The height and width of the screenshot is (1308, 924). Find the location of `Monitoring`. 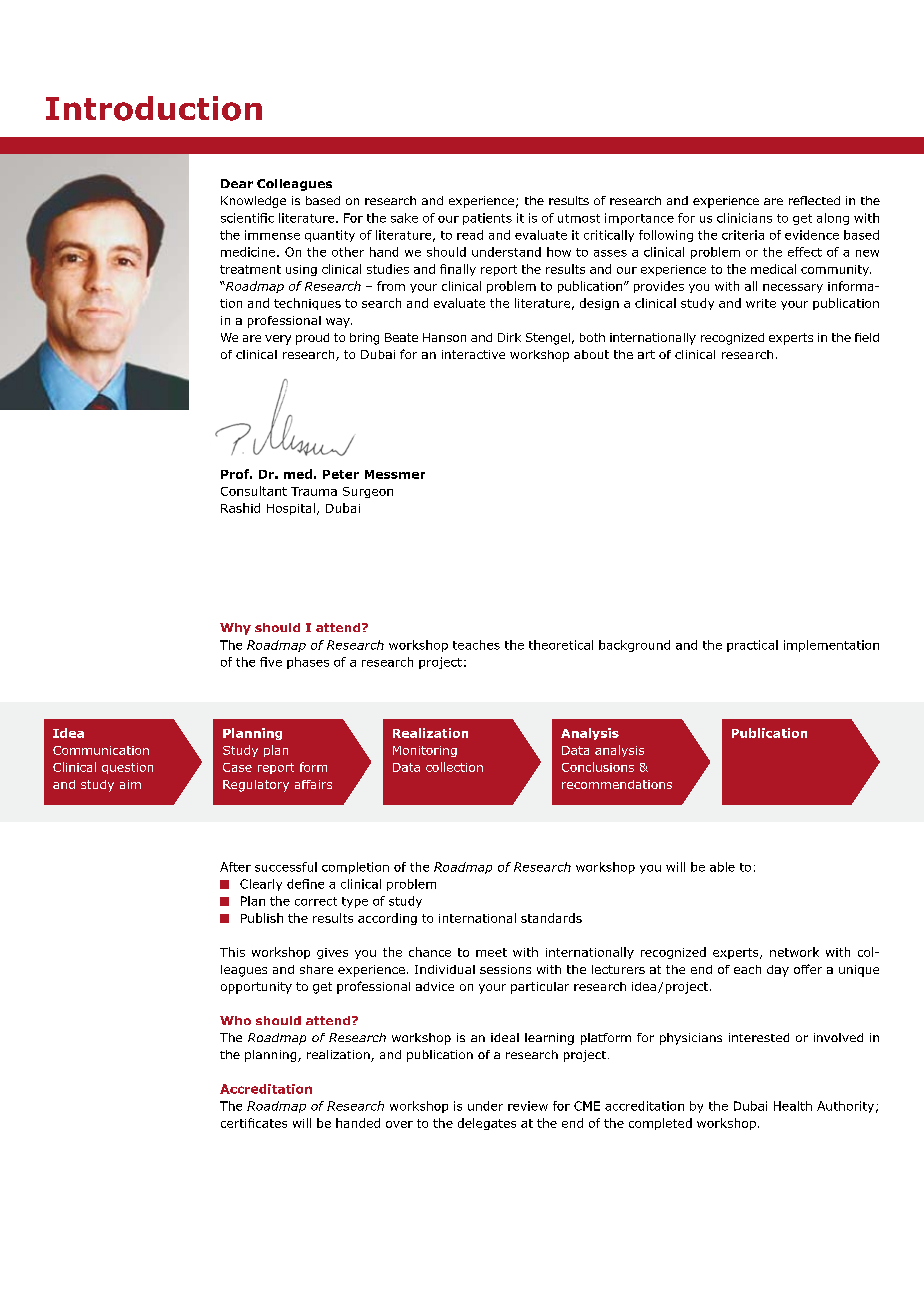

Monitoring is located at coordinates (425, 751).
